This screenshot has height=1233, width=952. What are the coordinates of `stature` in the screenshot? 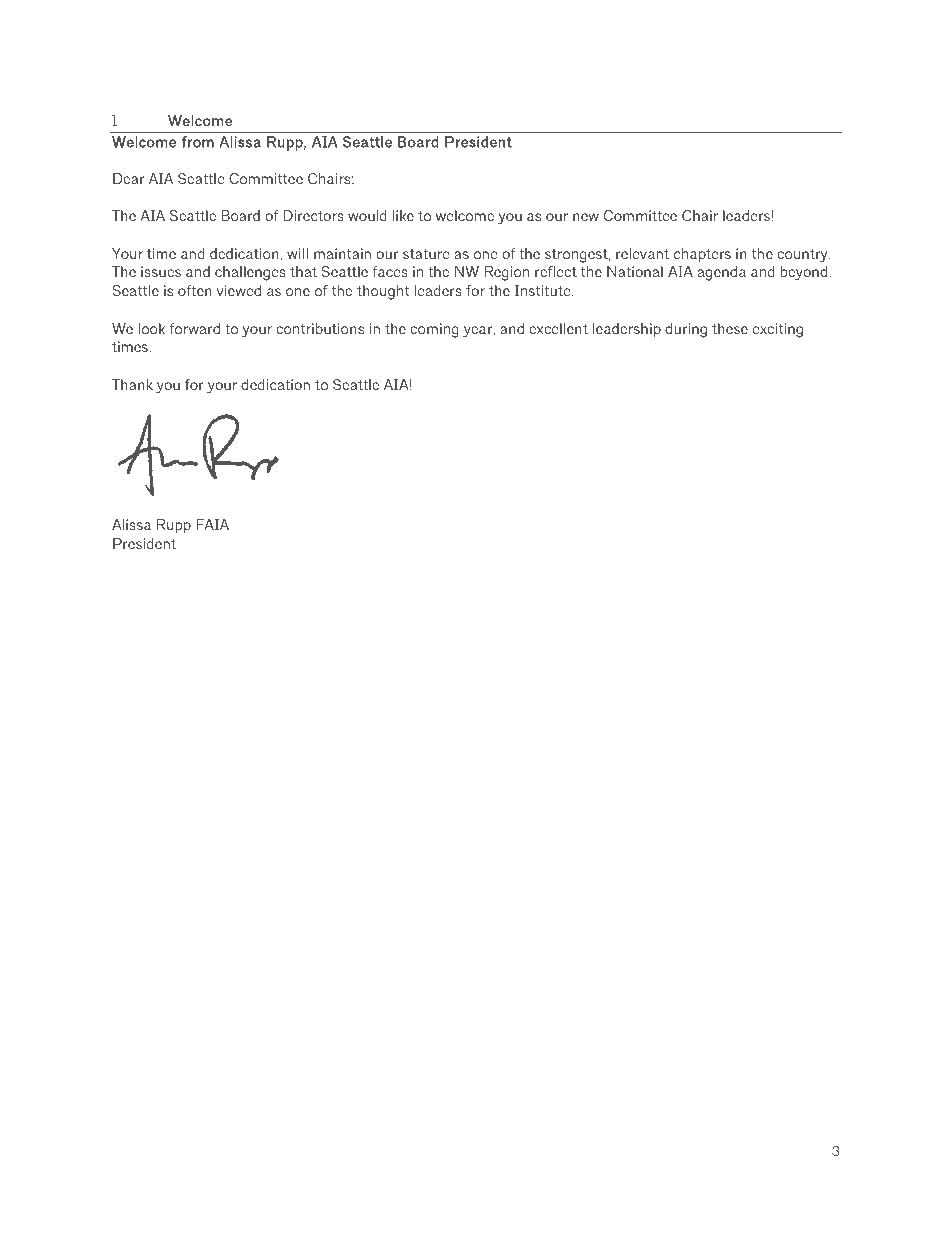 It's located at (426, 254).
